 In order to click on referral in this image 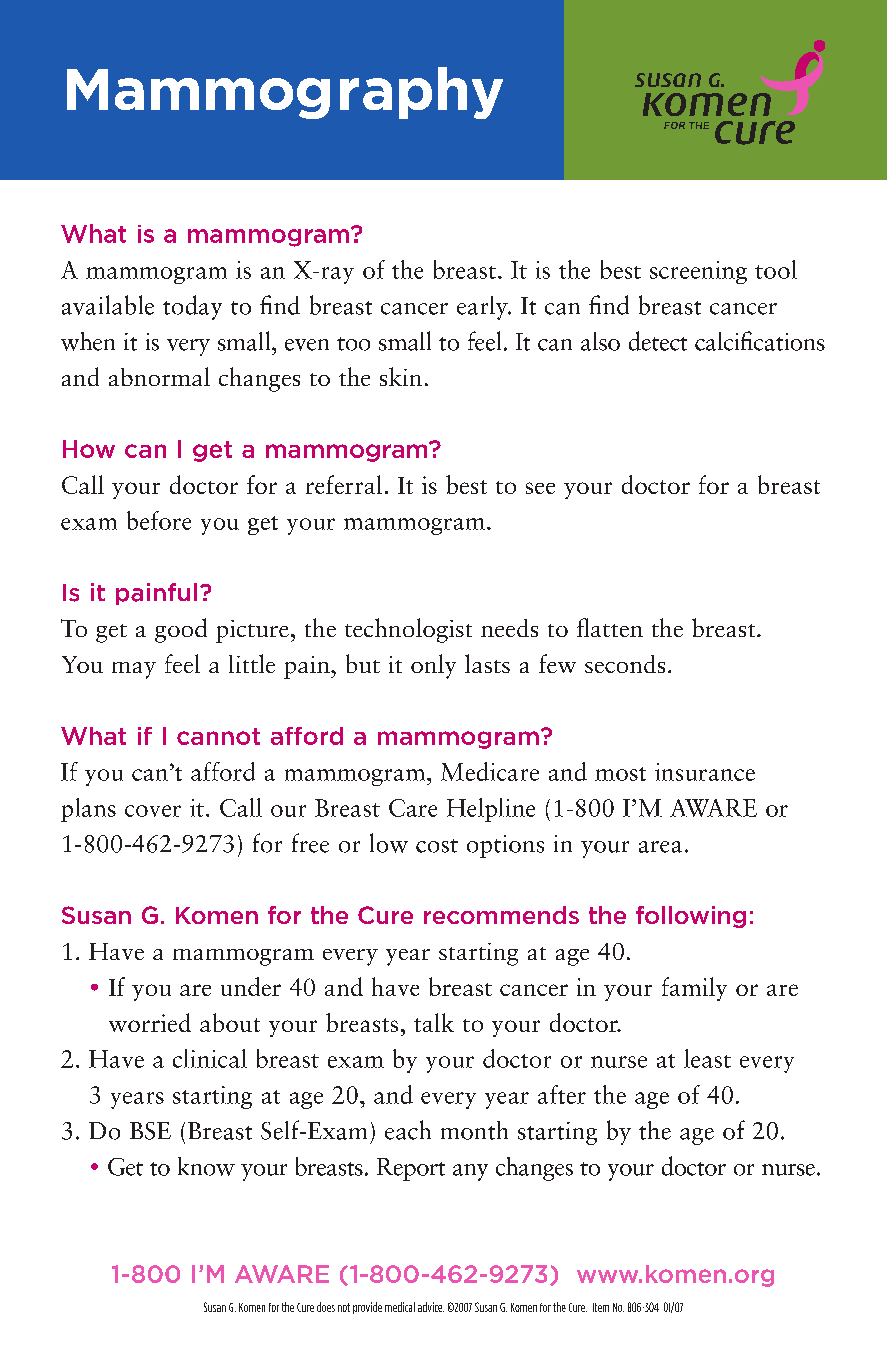, I will do `click(344, 484)`.
